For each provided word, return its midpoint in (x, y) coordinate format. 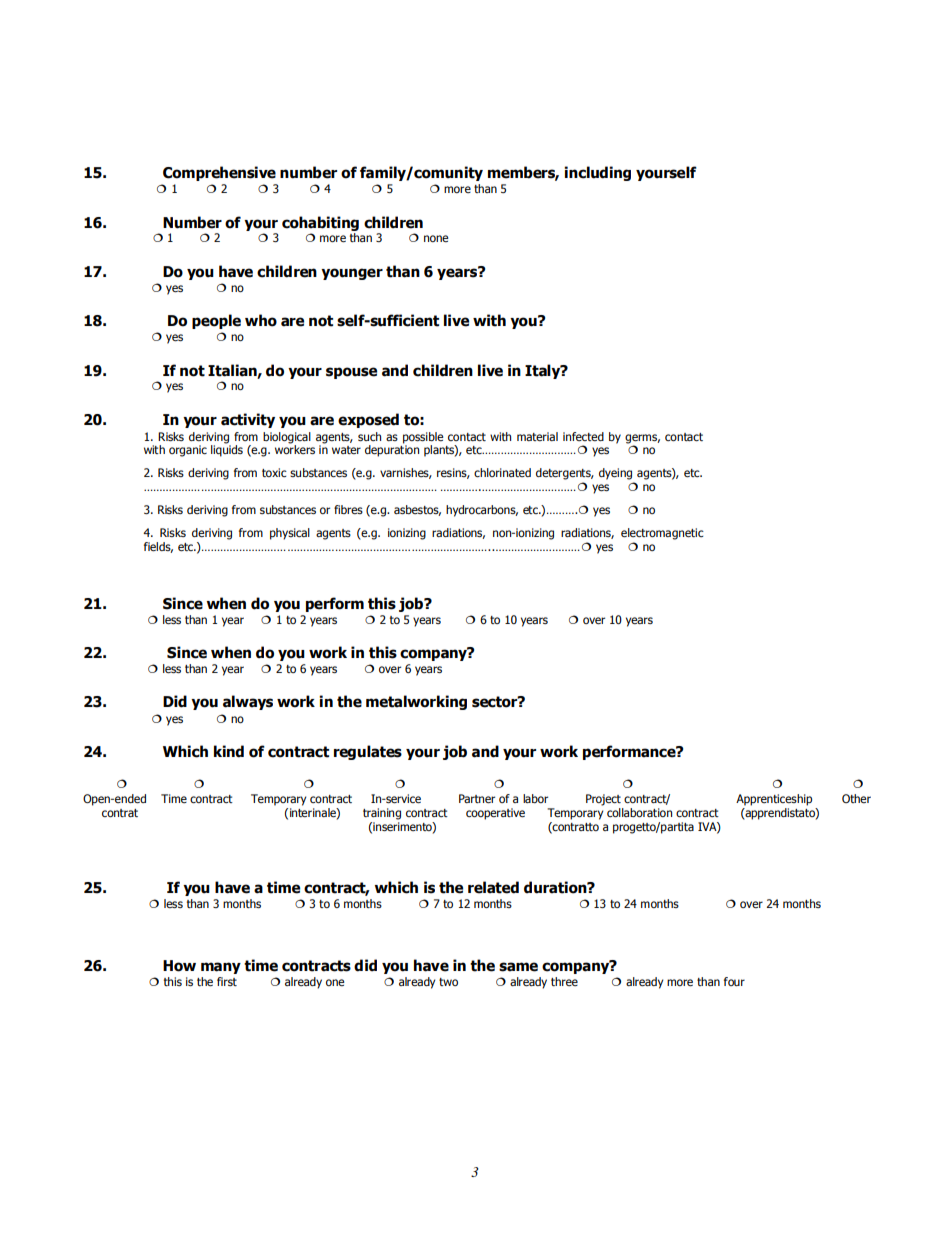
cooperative (495, 814)
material (537, 436)
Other (856, 798)
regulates (368, 752)
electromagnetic (662, 534)
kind (229, 751)
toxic (274, 472)
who (261, 320)
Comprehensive (219, 173)
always (248, 702)
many (221, 968)
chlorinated (502, 472)
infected (583, 436)
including (597, 173)
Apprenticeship (774, 800)
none (436, 238)
